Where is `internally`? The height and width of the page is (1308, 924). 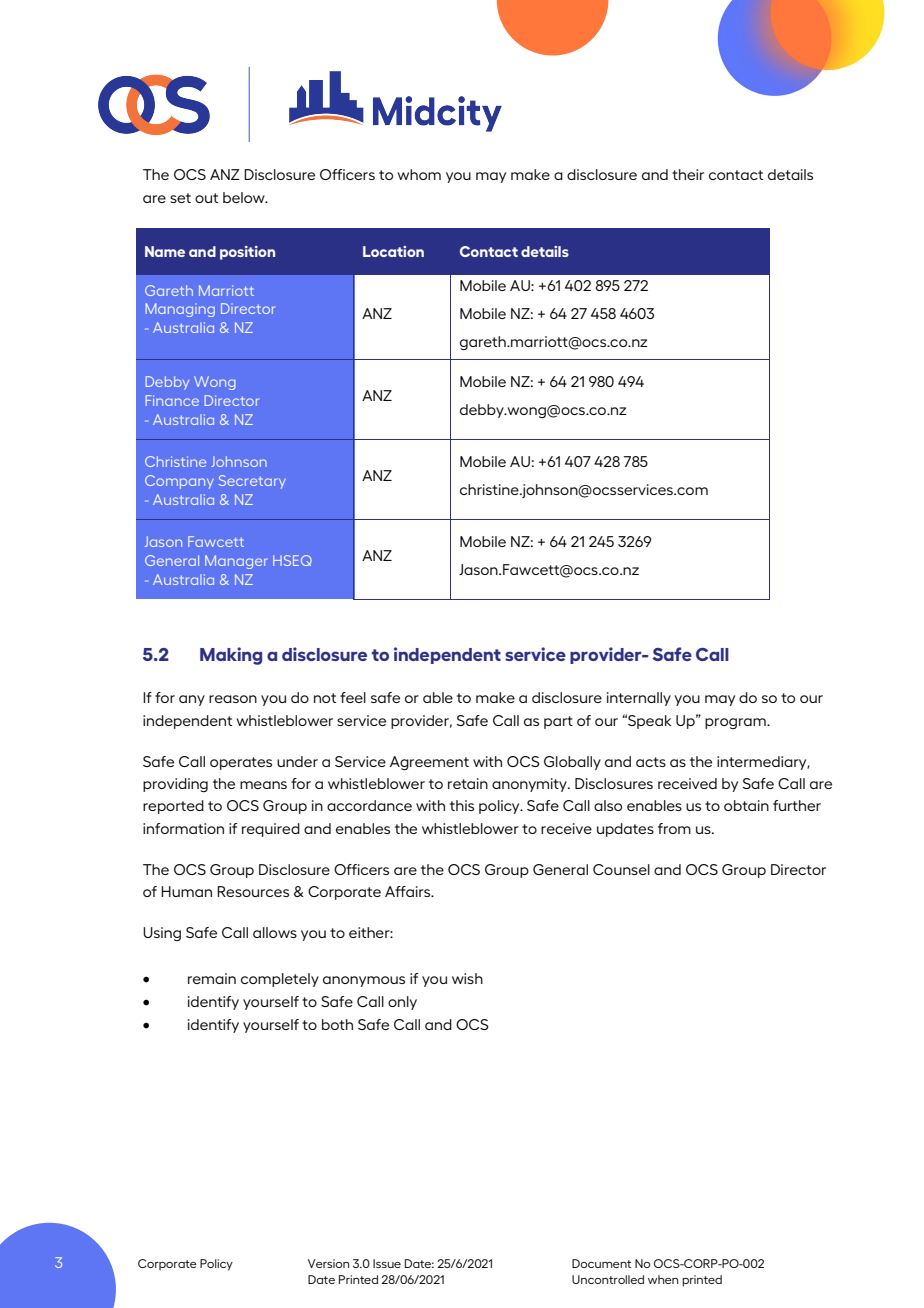 internally is located at coordinates (639, 699).
